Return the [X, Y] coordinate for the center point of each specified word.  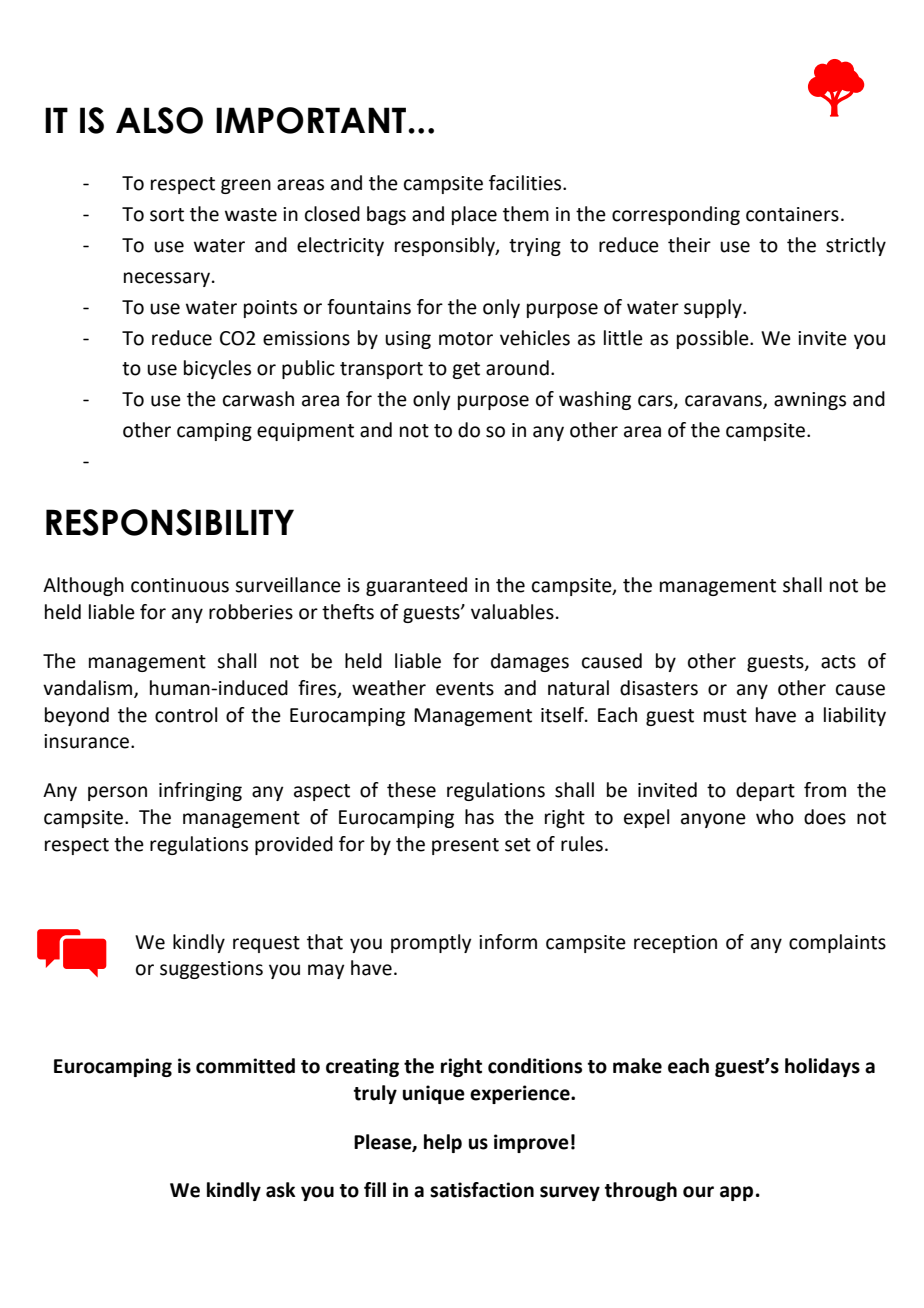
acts [838, 662]
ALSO [159, 120]
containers [792, 214]
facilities [526, 183]
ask [281, 1190]
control [186, 715]
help [443, 1143]
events [465, 689]
